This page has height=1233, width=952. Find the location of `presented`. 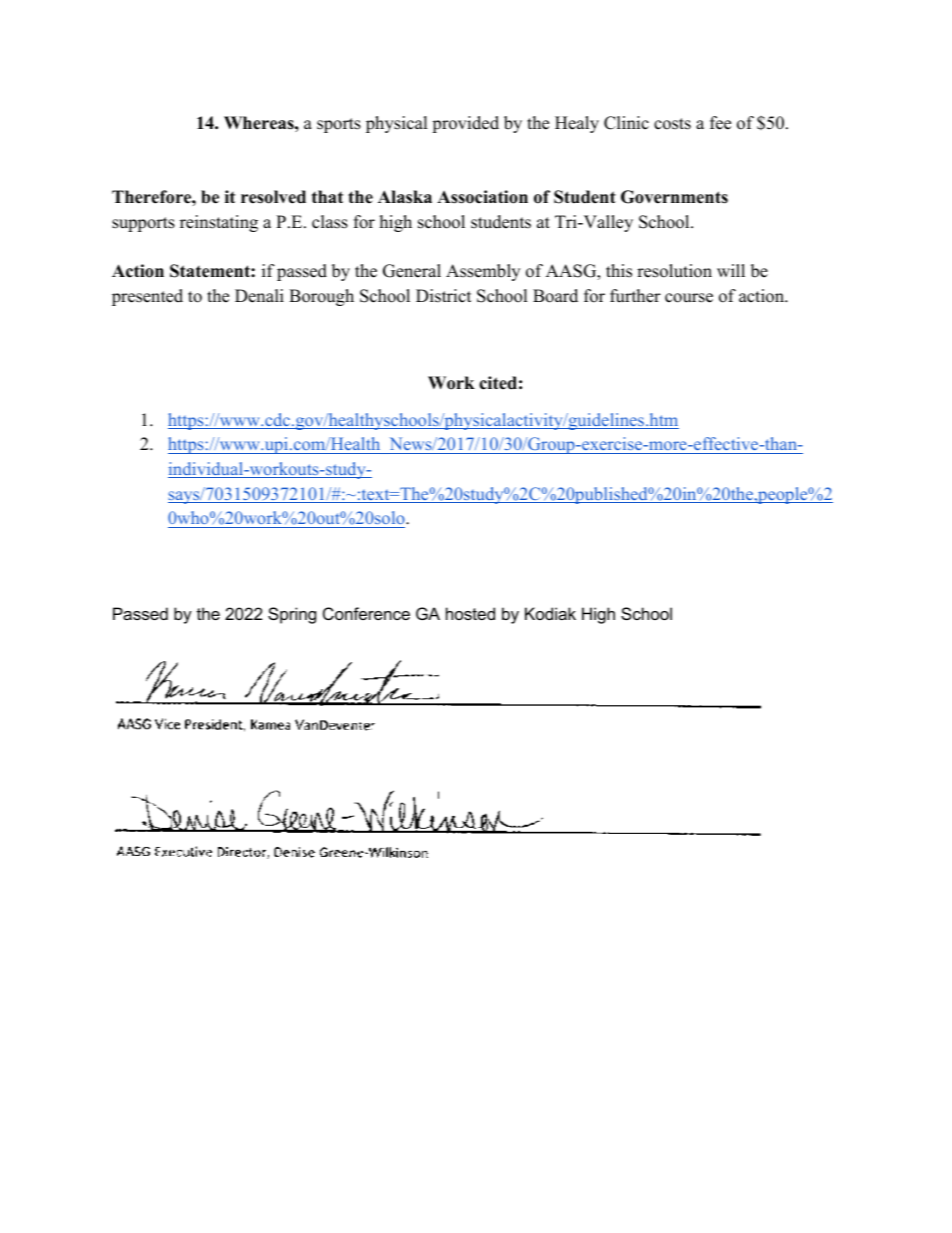

presented is located at coordinates (147, 297).
